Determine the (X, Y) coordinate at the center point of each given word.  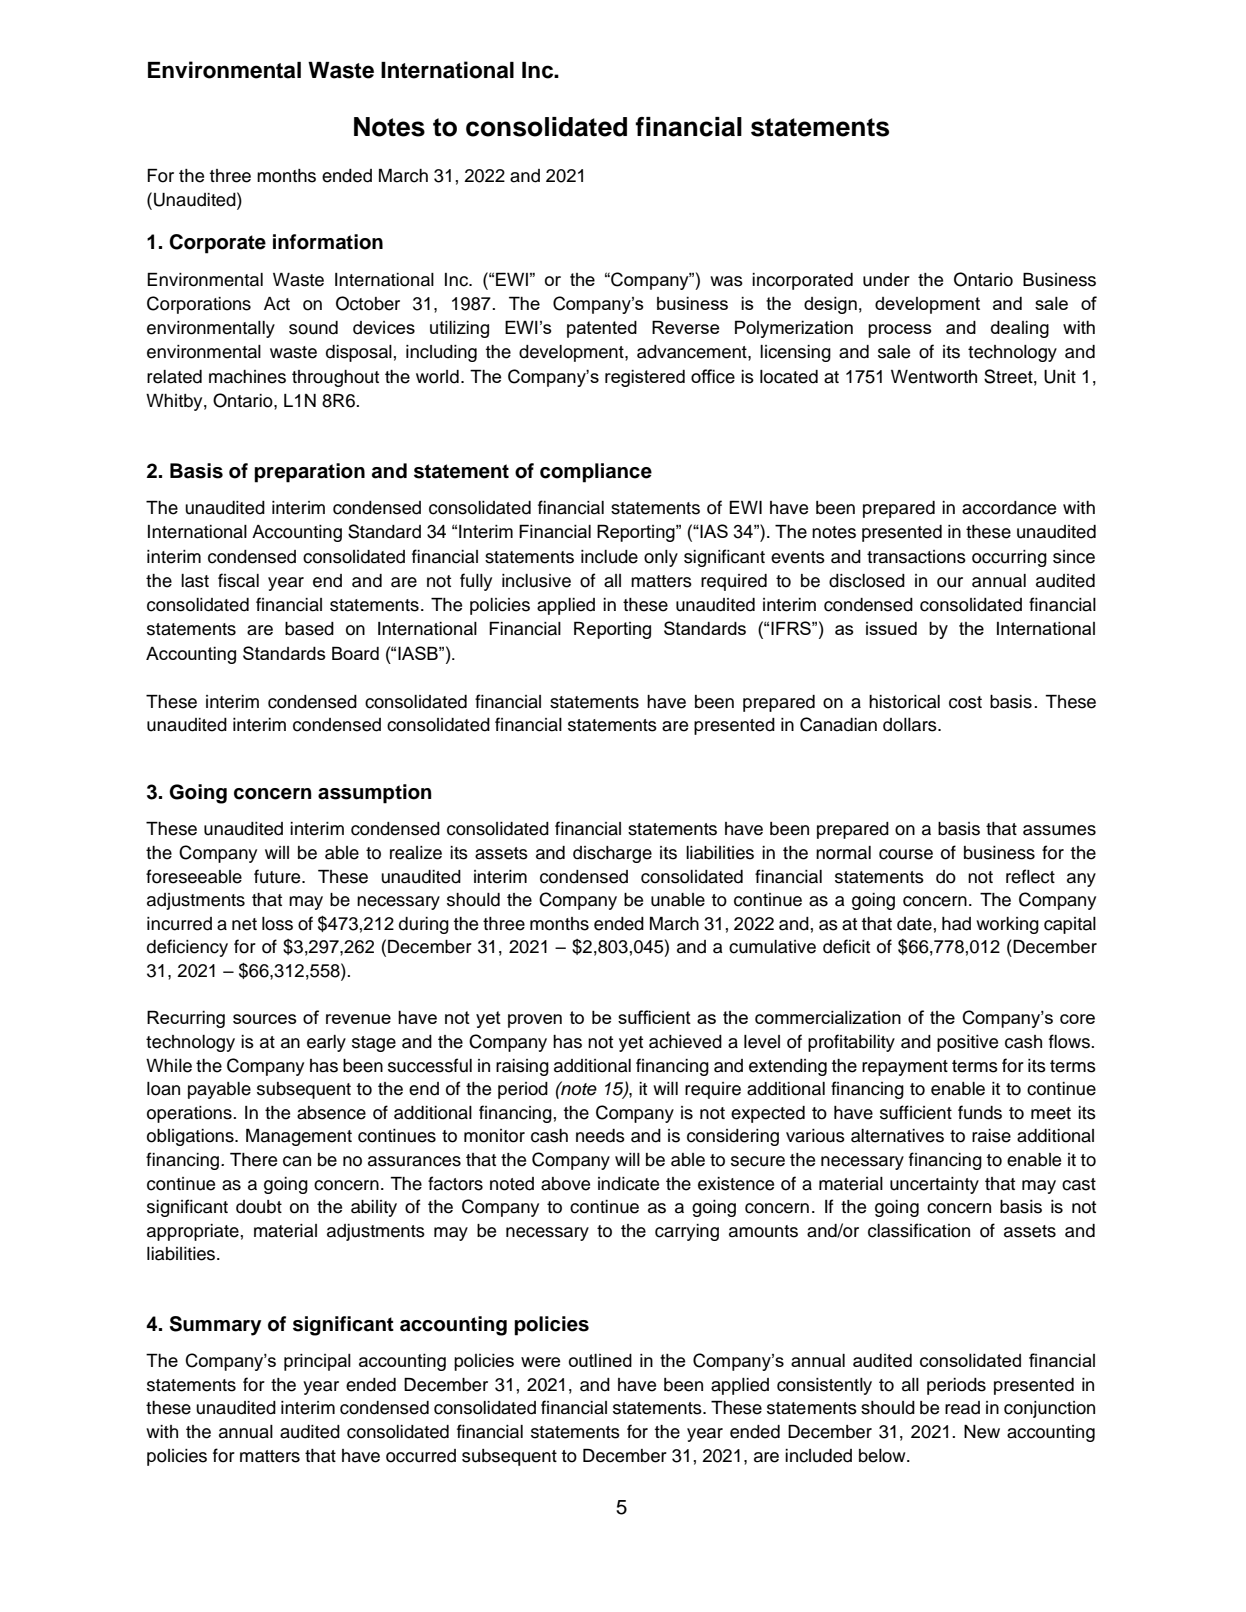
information (328, 242)
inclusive (536, 581)
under (886, 280)
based (309, 629)
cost (965, 702)
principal (317, 1362)
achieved (685, 1042)
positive (967, 1043)
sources (264, 1019)
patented (602, 329)
